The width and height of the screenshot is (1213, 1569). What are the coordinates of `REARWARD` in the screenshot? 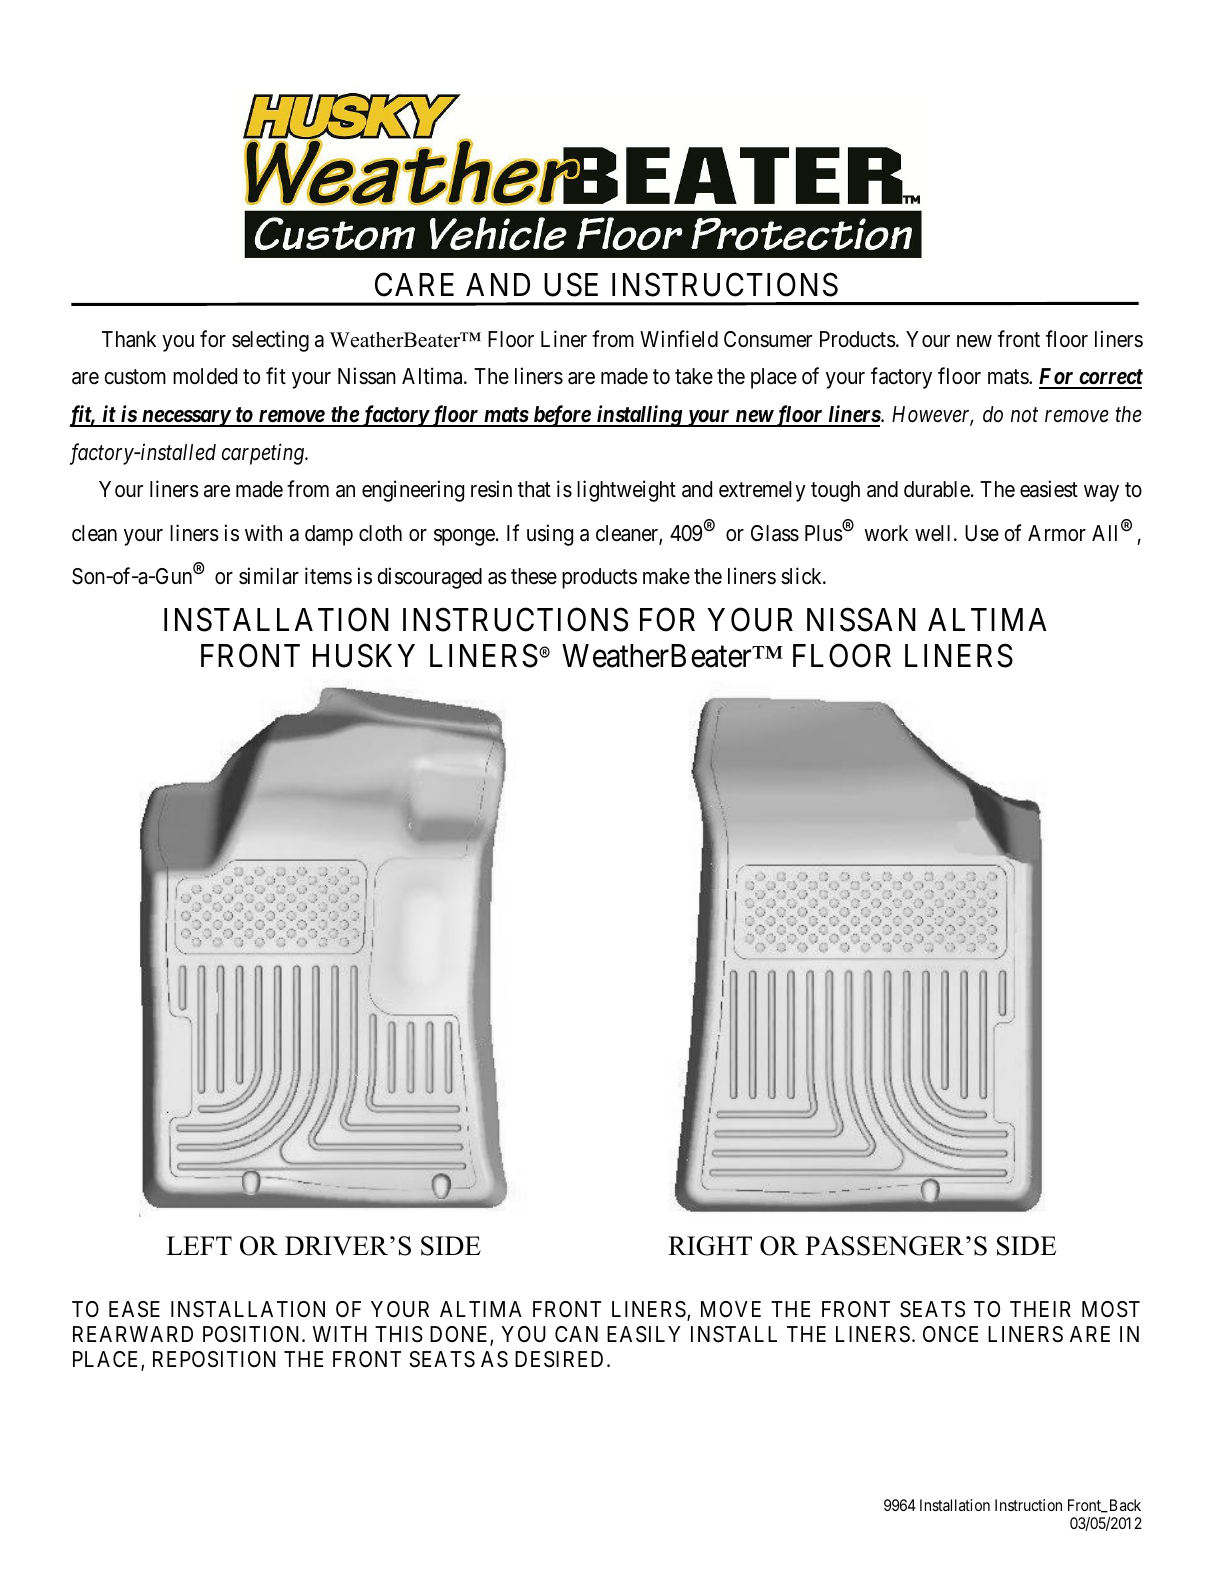 It's located at (133, 1334).
